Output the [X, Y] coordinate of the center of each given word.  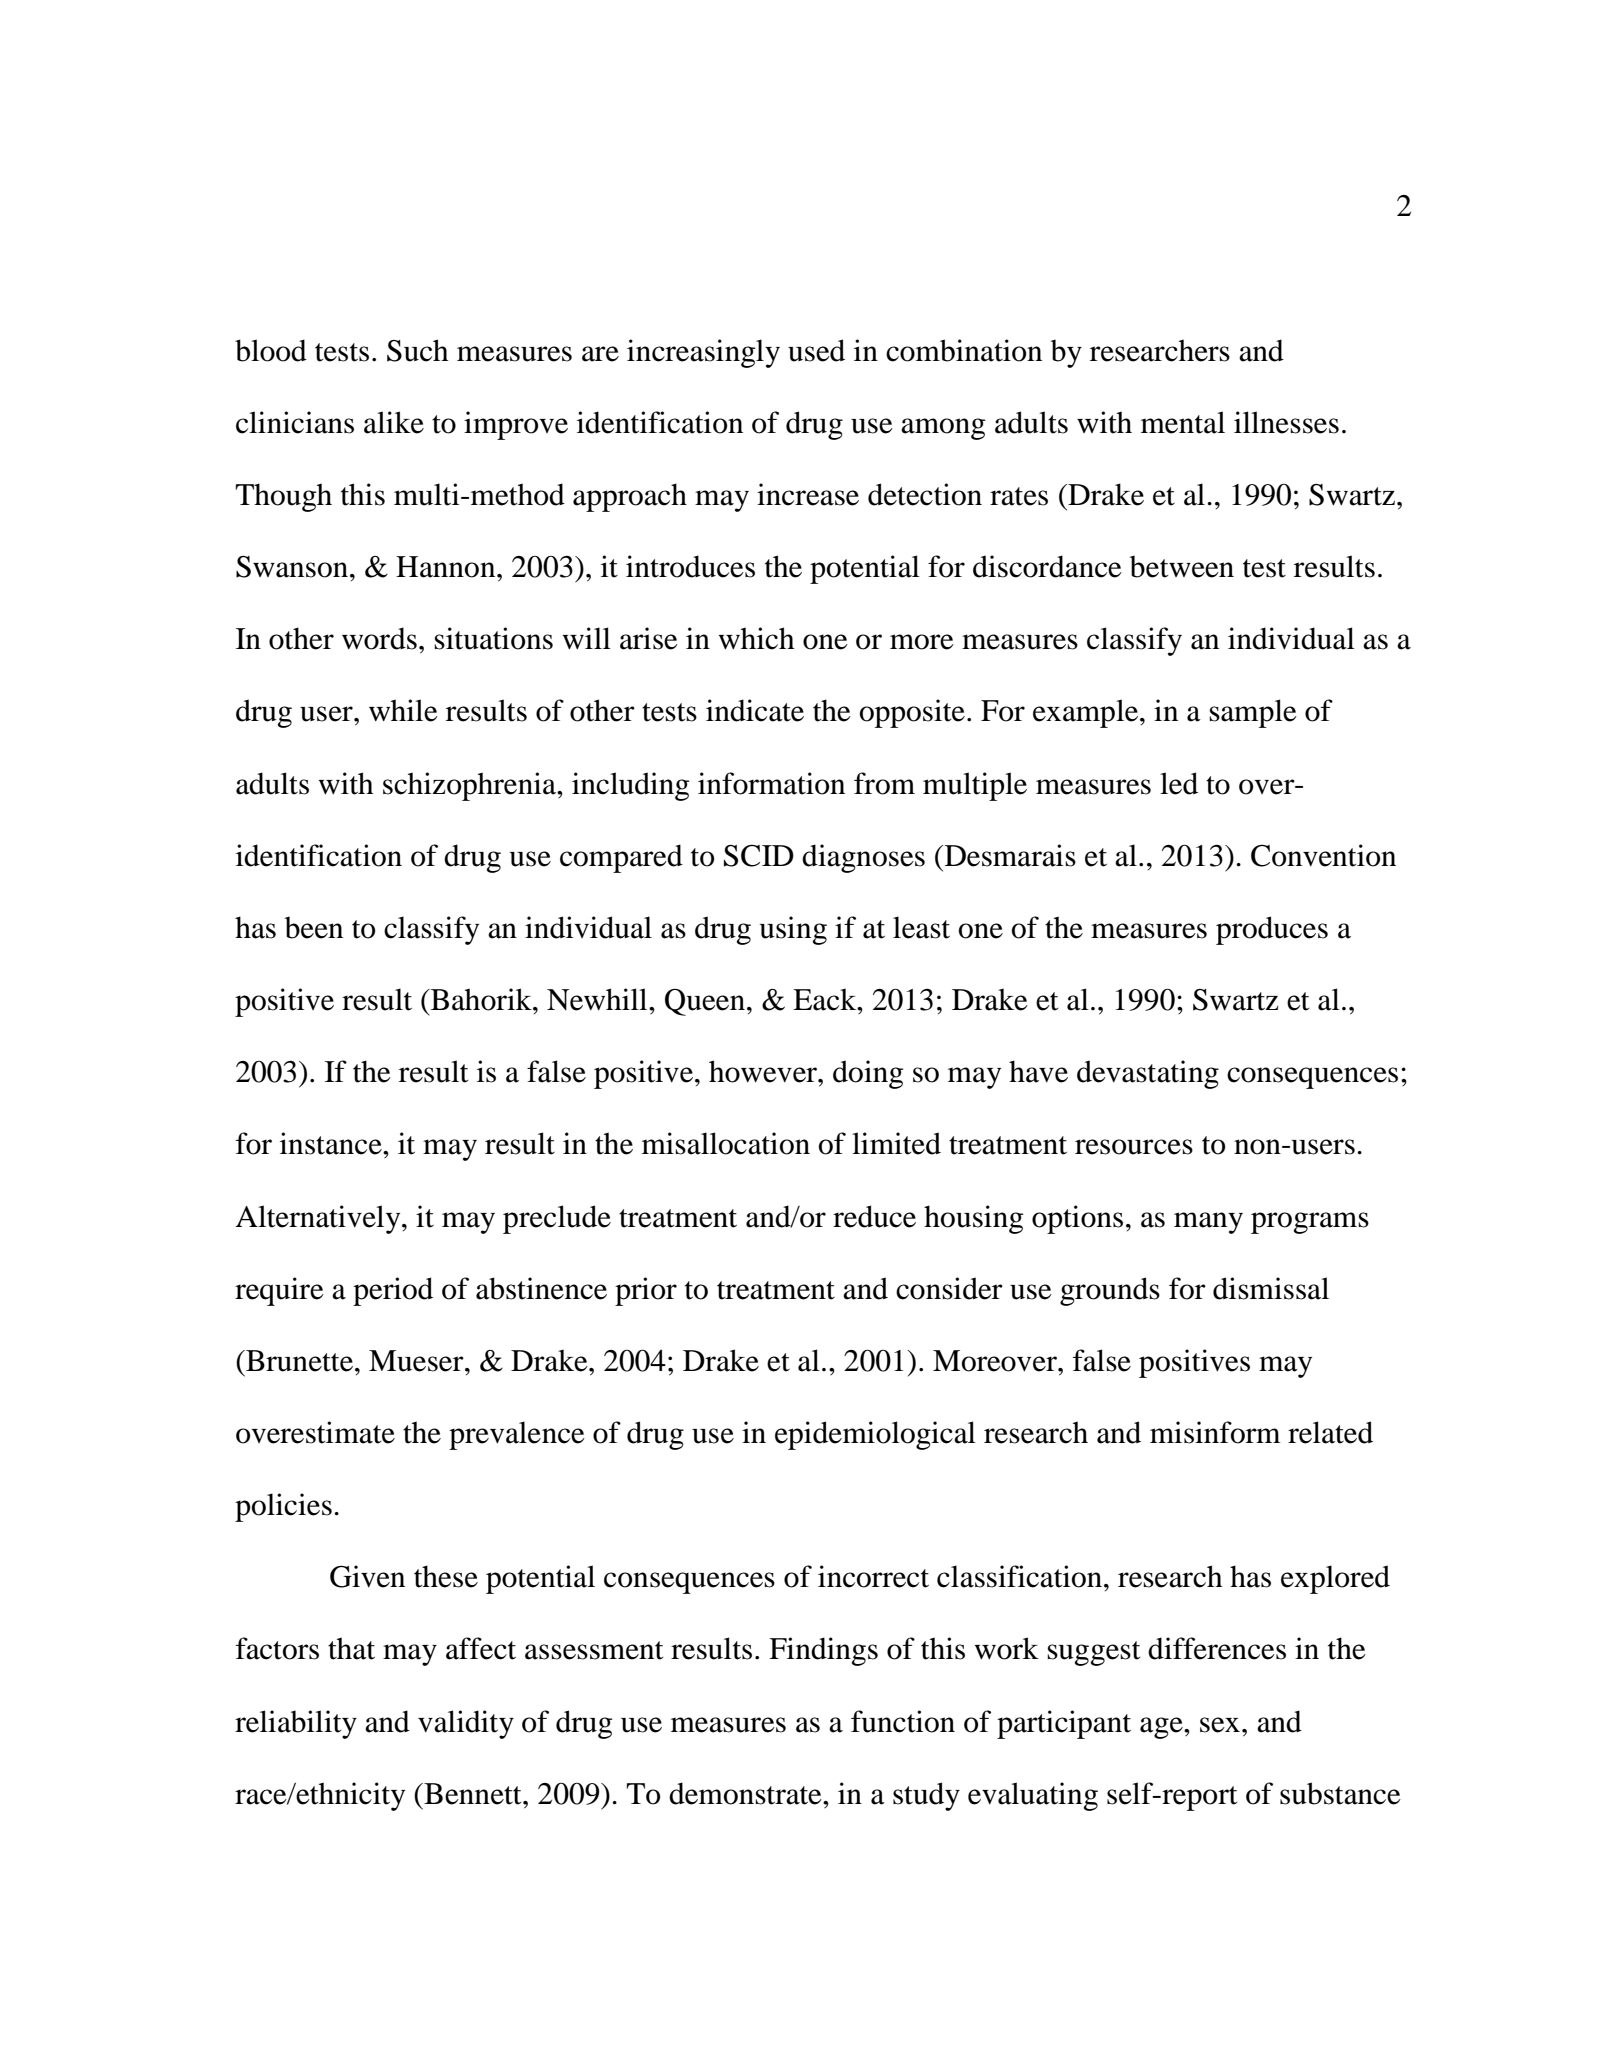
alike [394, 422]
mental [1183, 422]
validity [466, 1724]
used [816, 350]
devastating [1148, 1074]
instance [332, 1143]
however [764, 1071]
